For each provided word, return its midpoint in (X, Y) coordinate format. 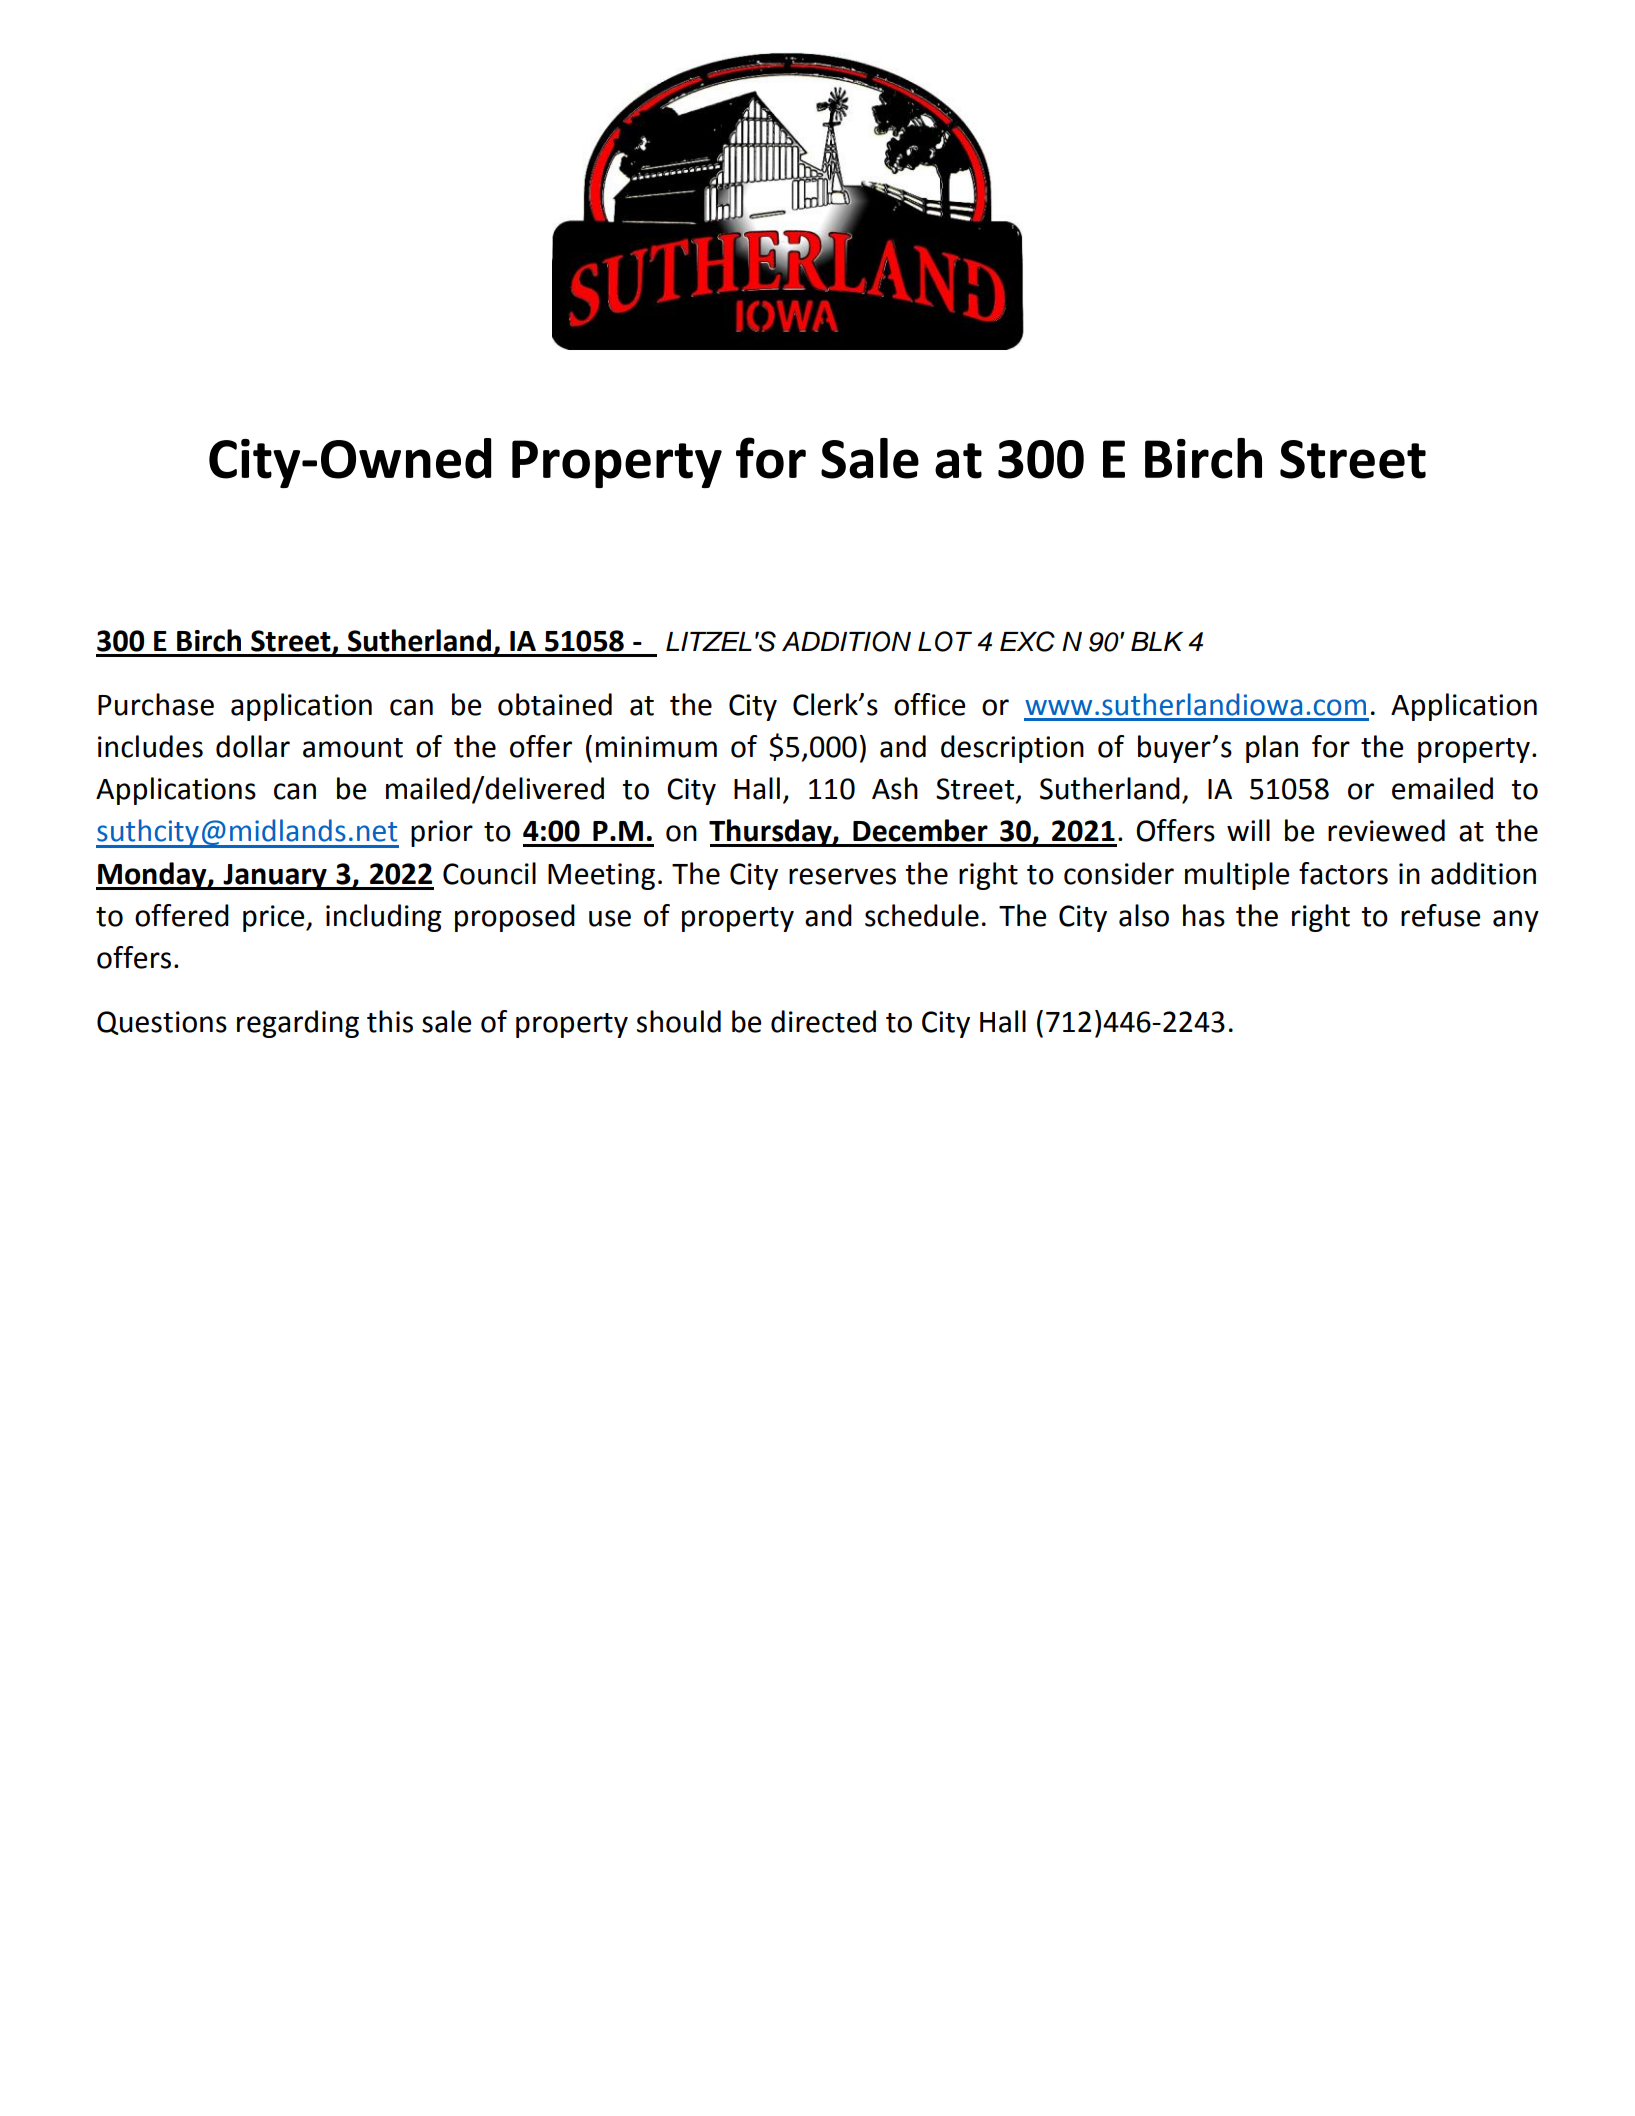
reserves (842, 876)
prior (442, 833)
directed (823, 1021)
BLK (1157, 641)
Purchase (156, 704)
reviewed (1386, 830)
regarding (298, 1024)
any (1516, 921)
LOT (945, 641)
